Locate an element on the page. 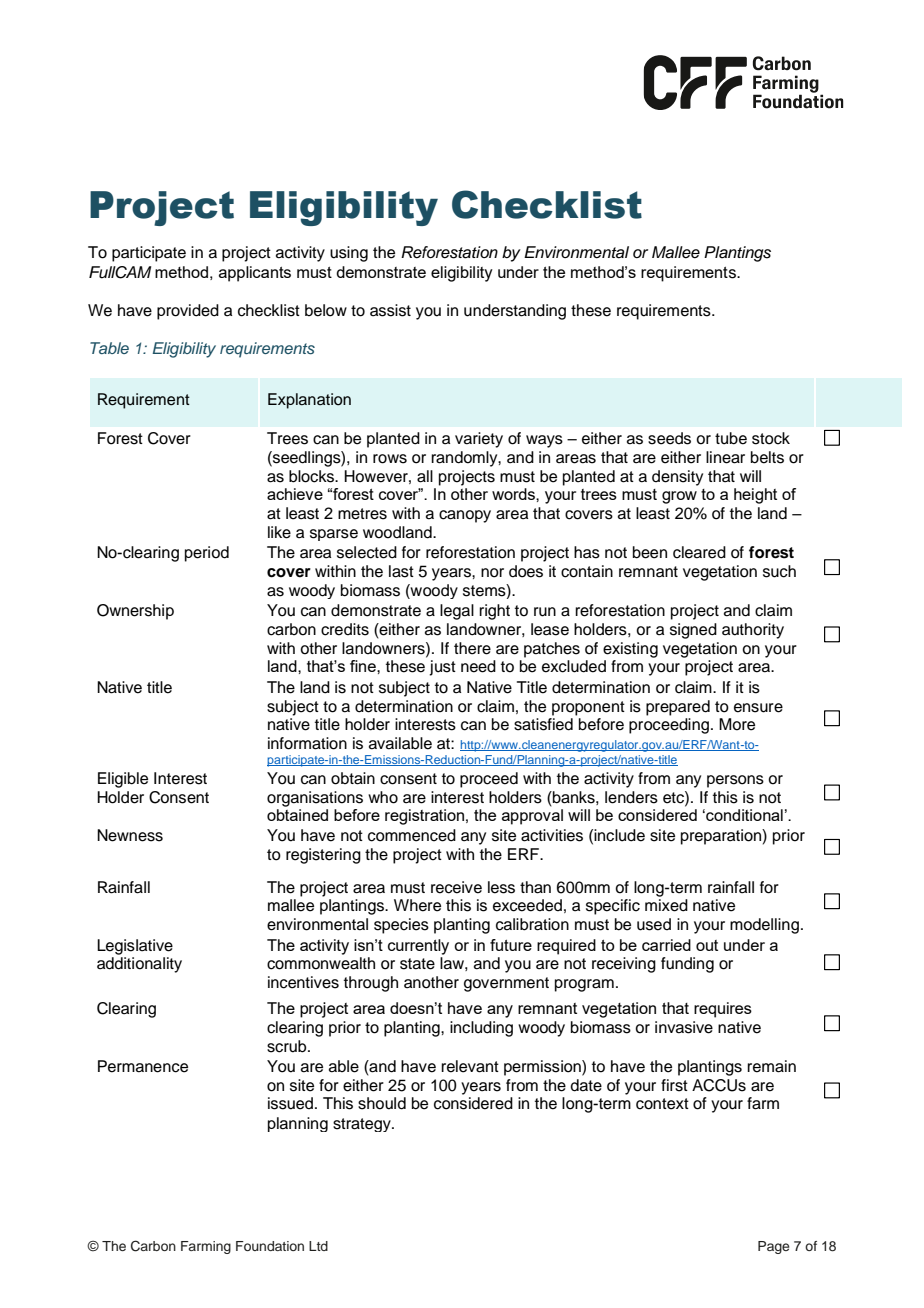 The width and height of the image is (924, 1308). More is located at coordinates (737, 724).
